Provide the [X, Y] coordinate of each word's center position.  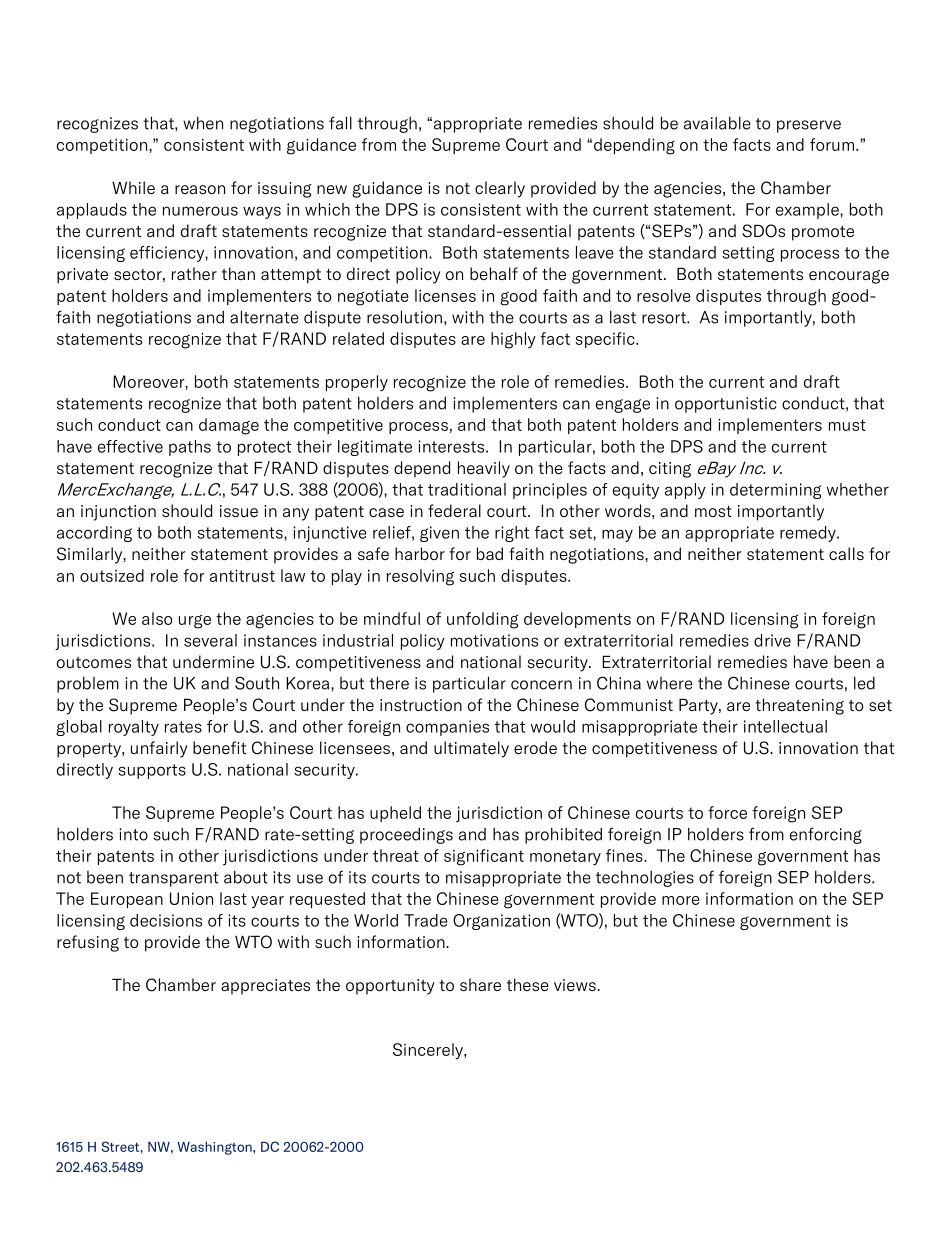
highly [513, 340]
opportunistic [726, 405]
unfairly [159, 749]
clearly [500, 189]
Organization [501, 922]
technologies [645, 878]
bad [490, 553]
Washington [215, 1148]
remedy [809, 534]
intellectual [785, 726]
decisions [166, 920]
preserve [809, 126]
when [203, 123]
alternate [264, 317]
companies [447, 728]
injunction [118, 513]
